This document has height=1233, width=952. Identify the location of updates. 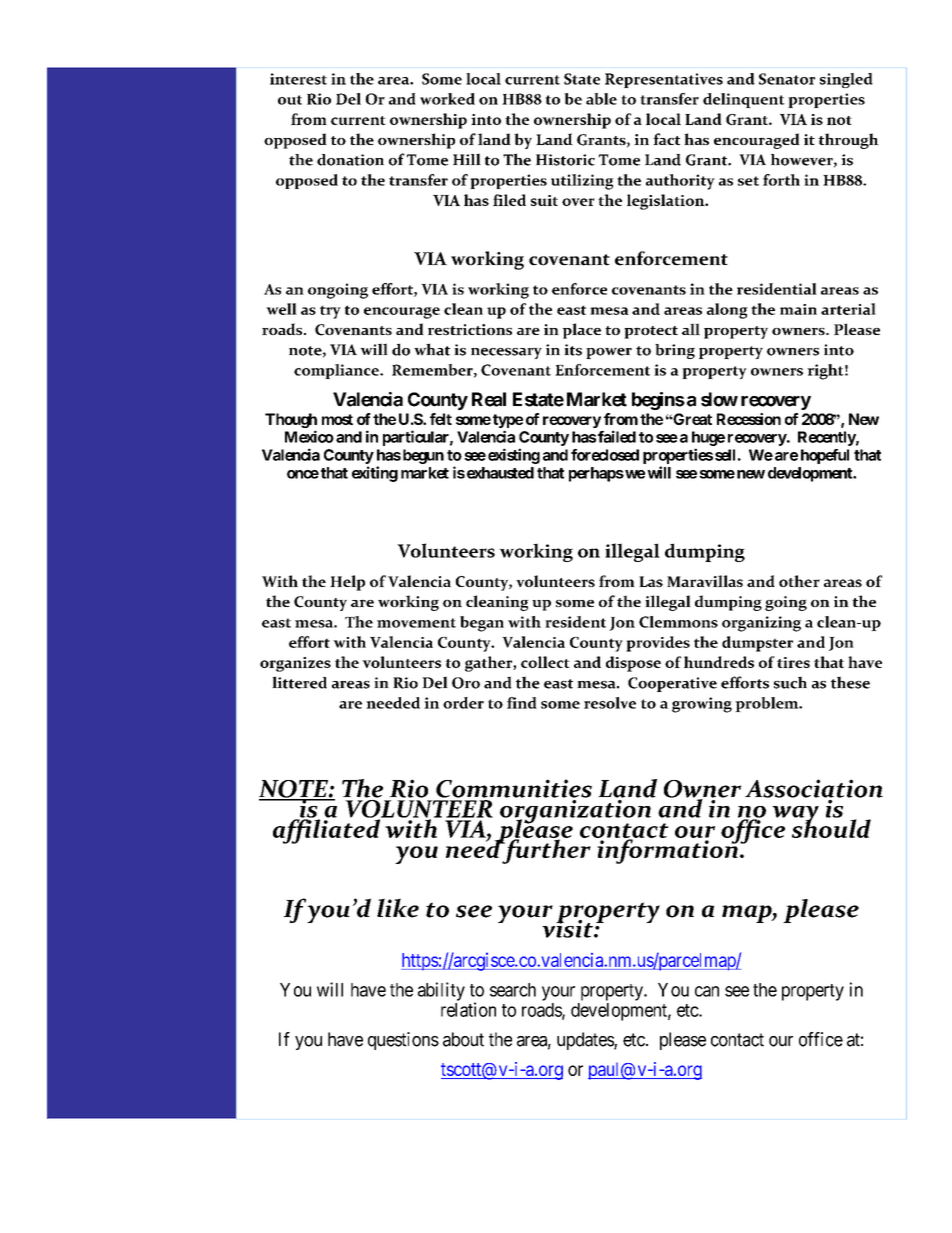
(586, 1041).
